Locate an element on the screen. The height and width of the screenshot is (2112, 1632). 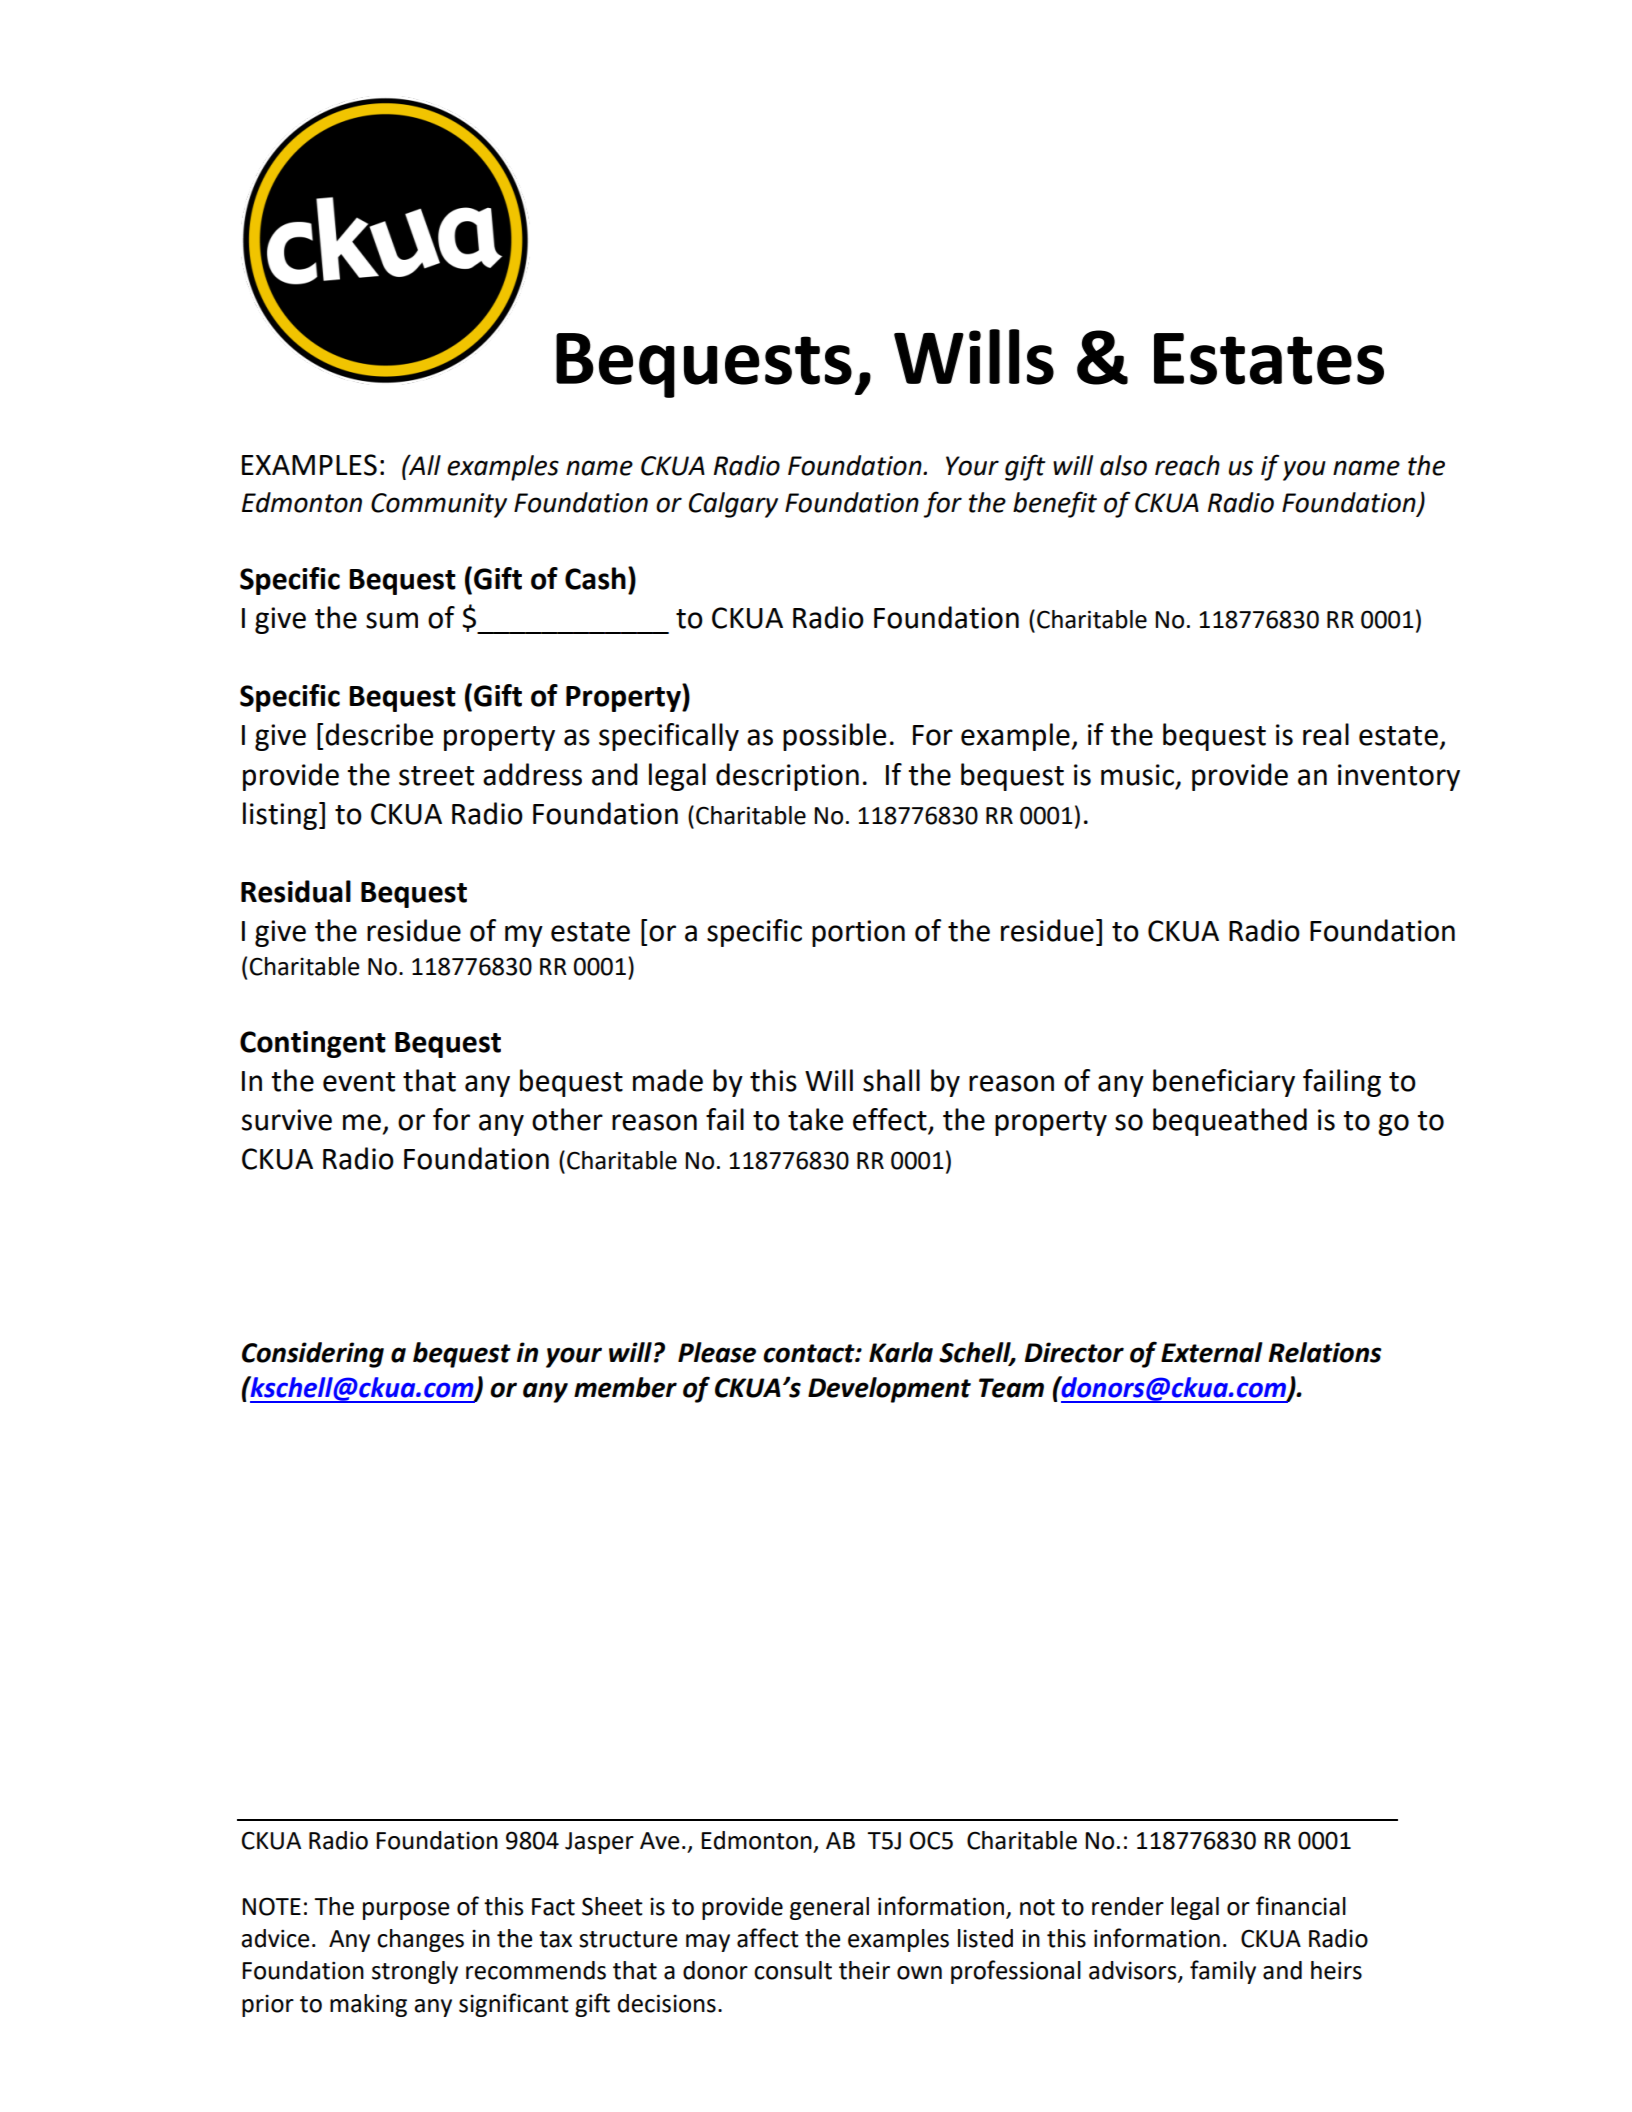
Community is located at coordinates (439, 505).
